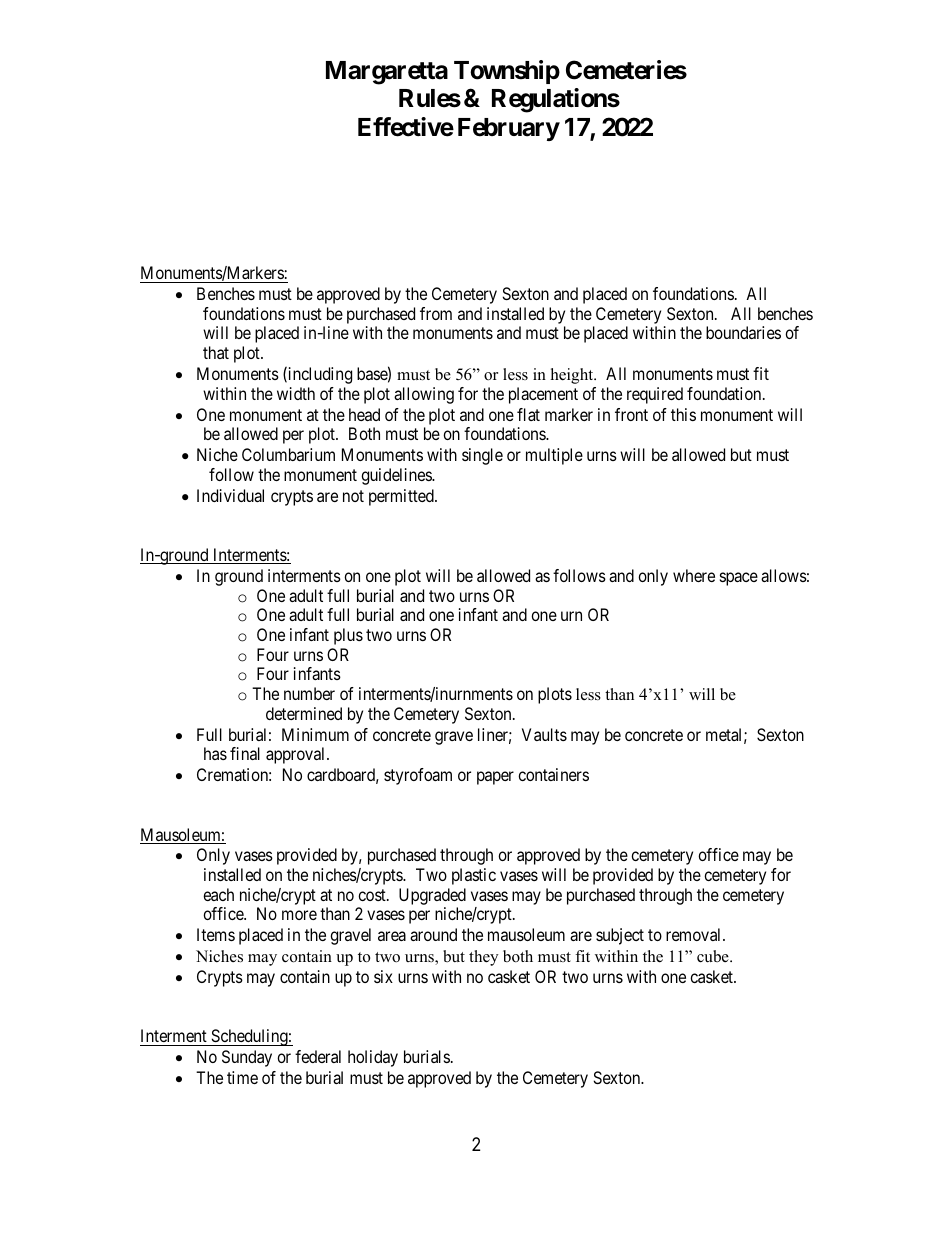 This screenshot has height=1233, width=952. What do you see at coordinates (714, 956) in the screenshot?
I see `cube` at bounding box center [714, 956].
